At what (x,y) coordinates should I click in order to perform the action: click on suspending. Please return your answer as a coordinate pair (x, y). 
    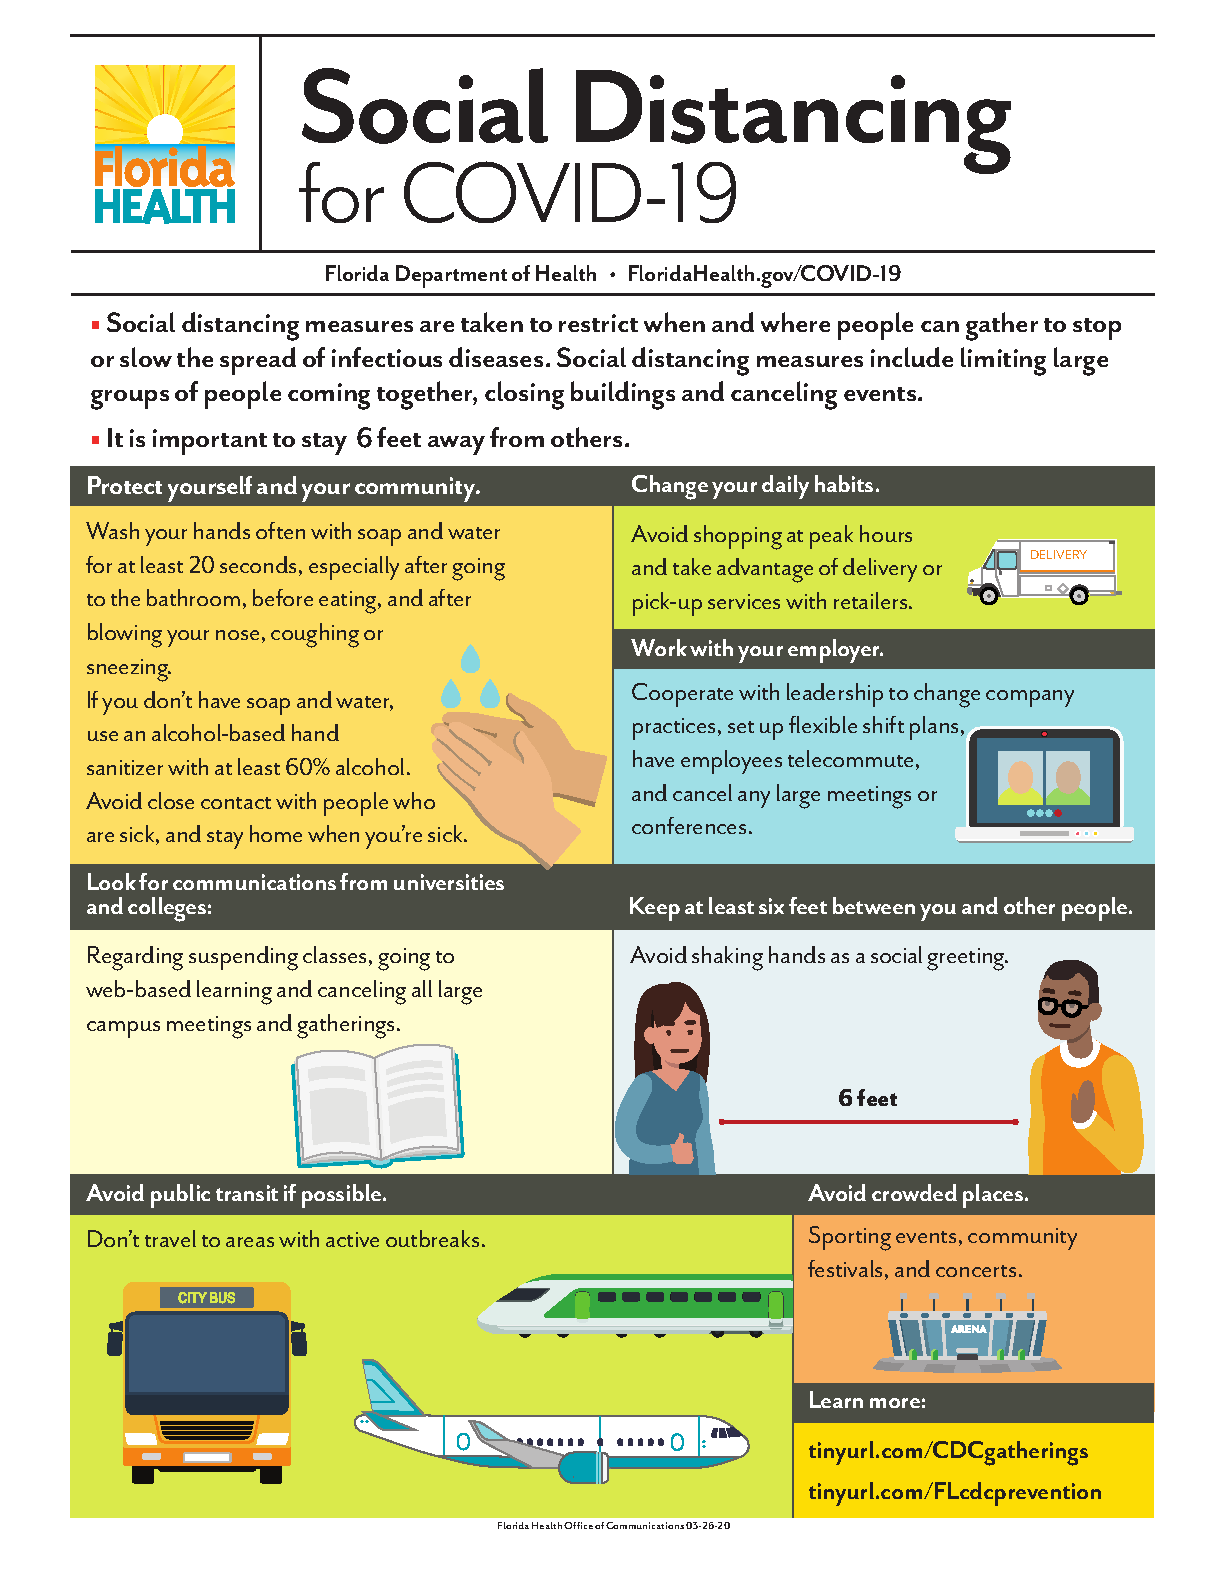
    Looking at the image, I should click on (243, 958).
